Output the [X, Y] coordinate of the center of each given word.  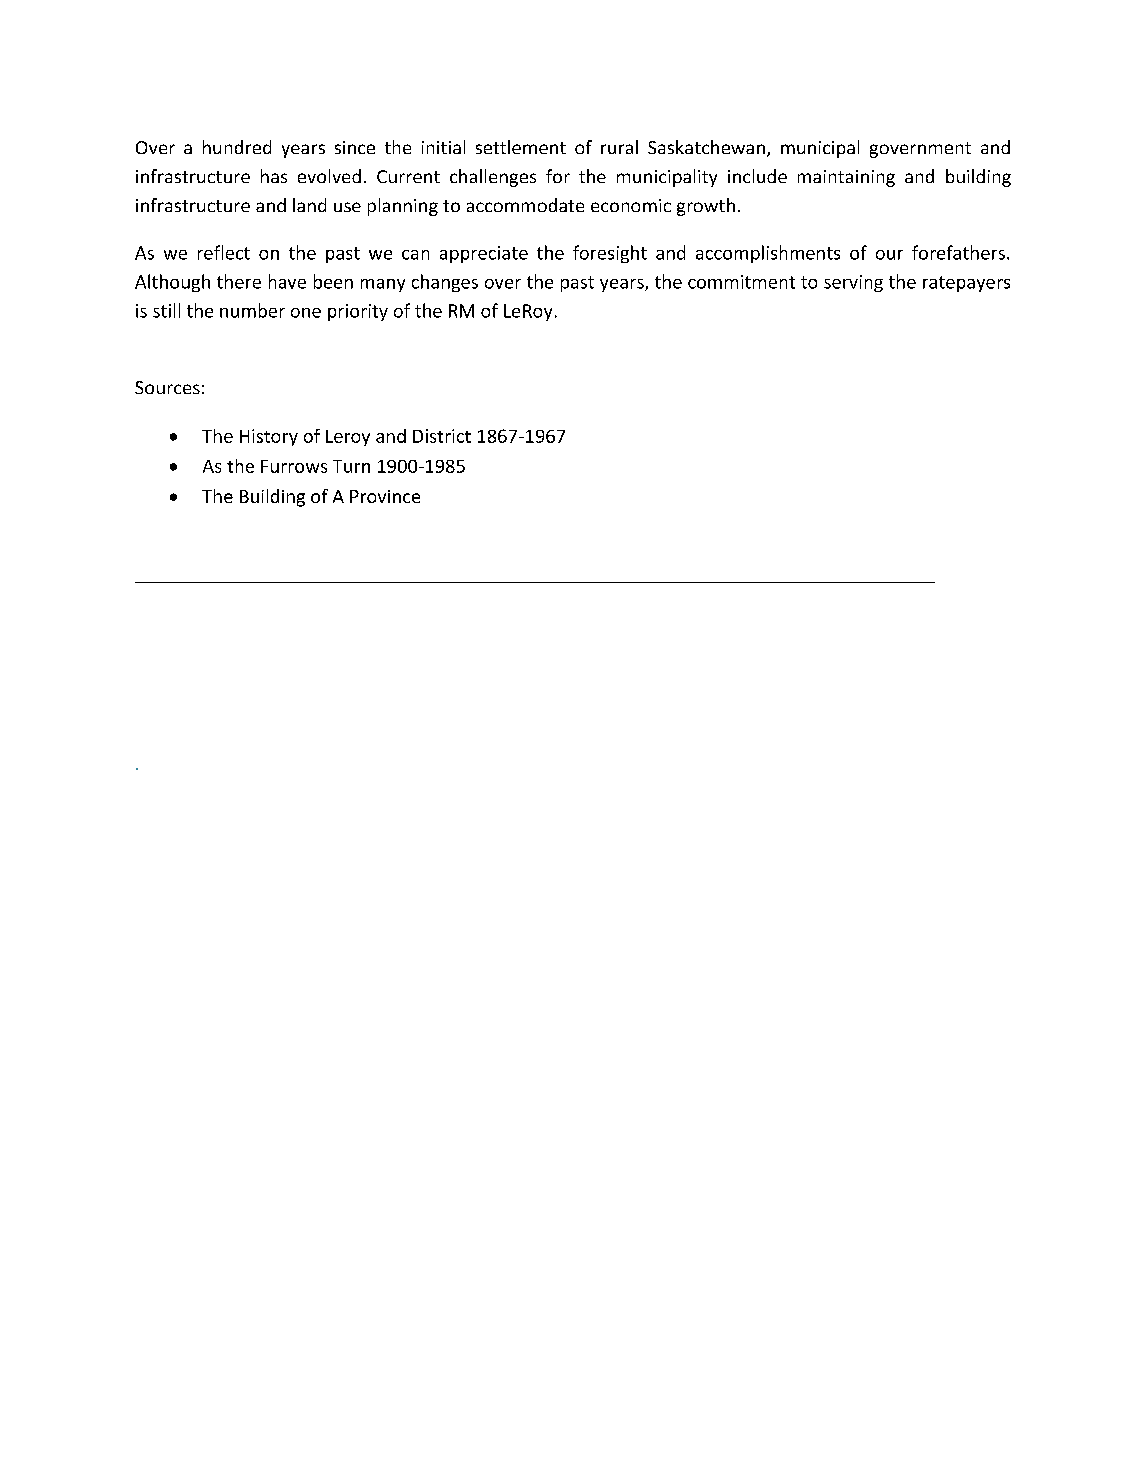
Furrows [294, 466]
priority [358, 312]
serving [853, 283]
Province [385, 496]
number [252, 310]
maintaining [846, 178]
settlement [521, 147]
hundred [237, 147]
